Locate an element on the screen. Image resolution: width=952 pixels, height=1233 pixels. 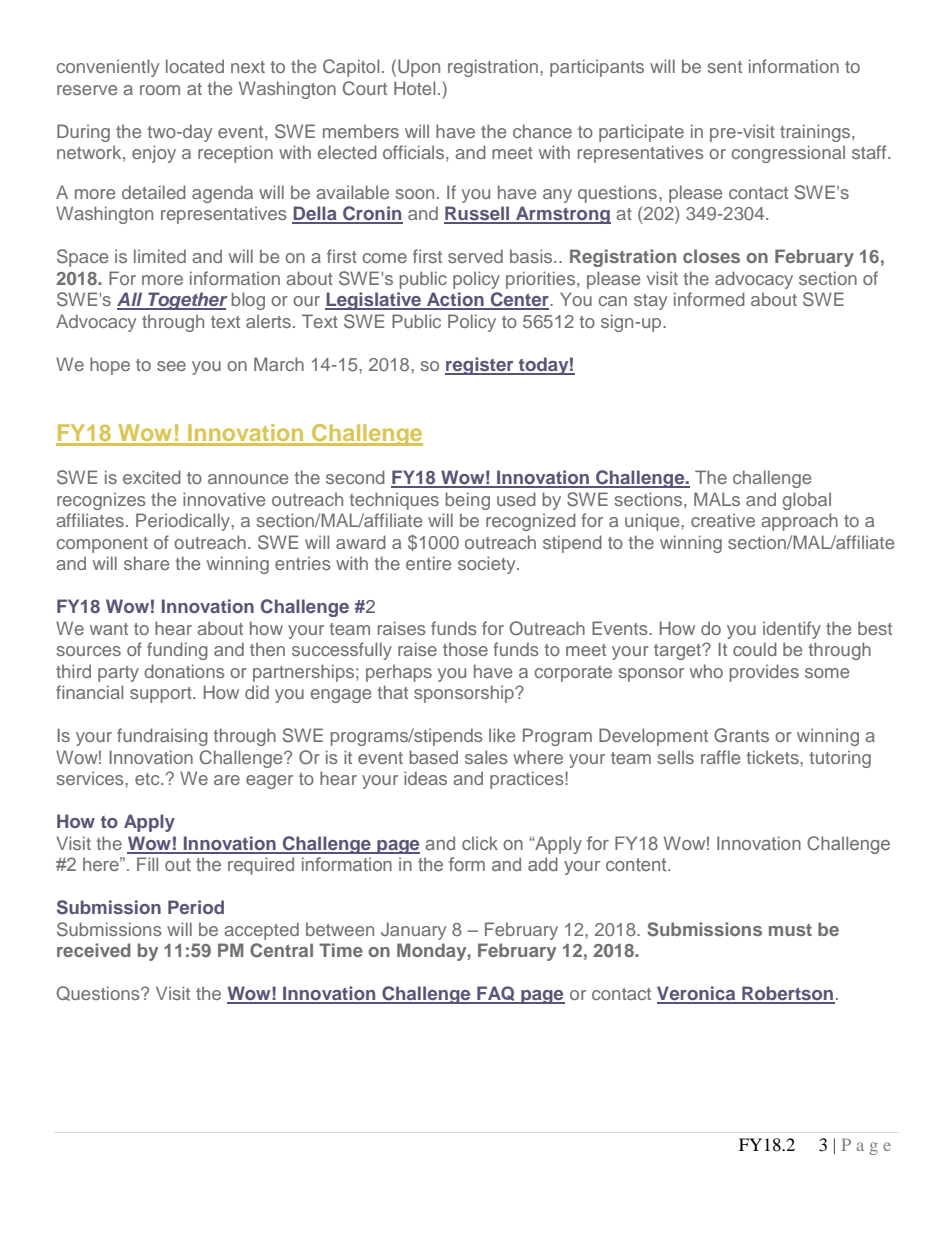
approach is located at coordinates (799, 522).
